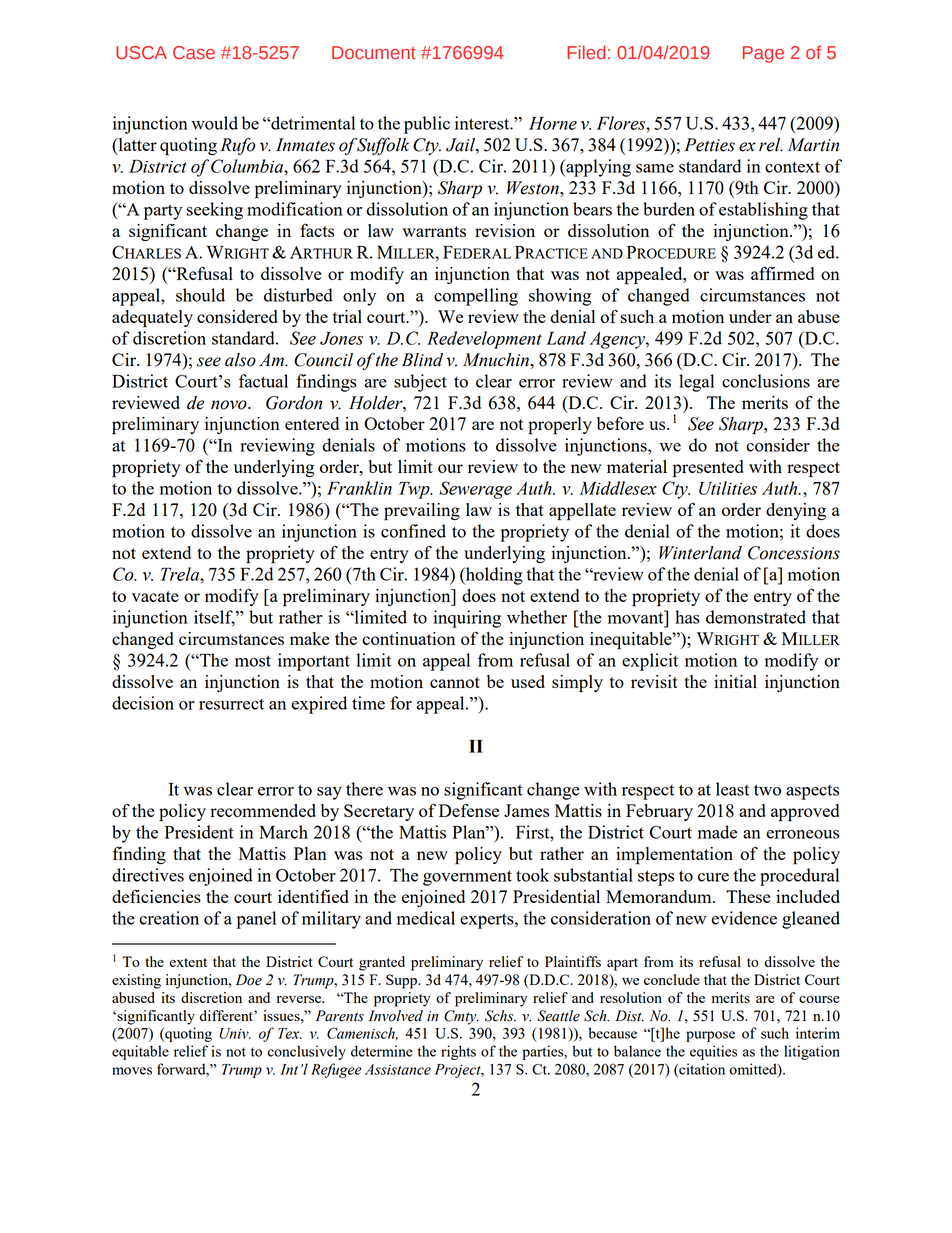  Describe the element at coordinates (794, 553) in the image. I see `Concessions` at that location.
